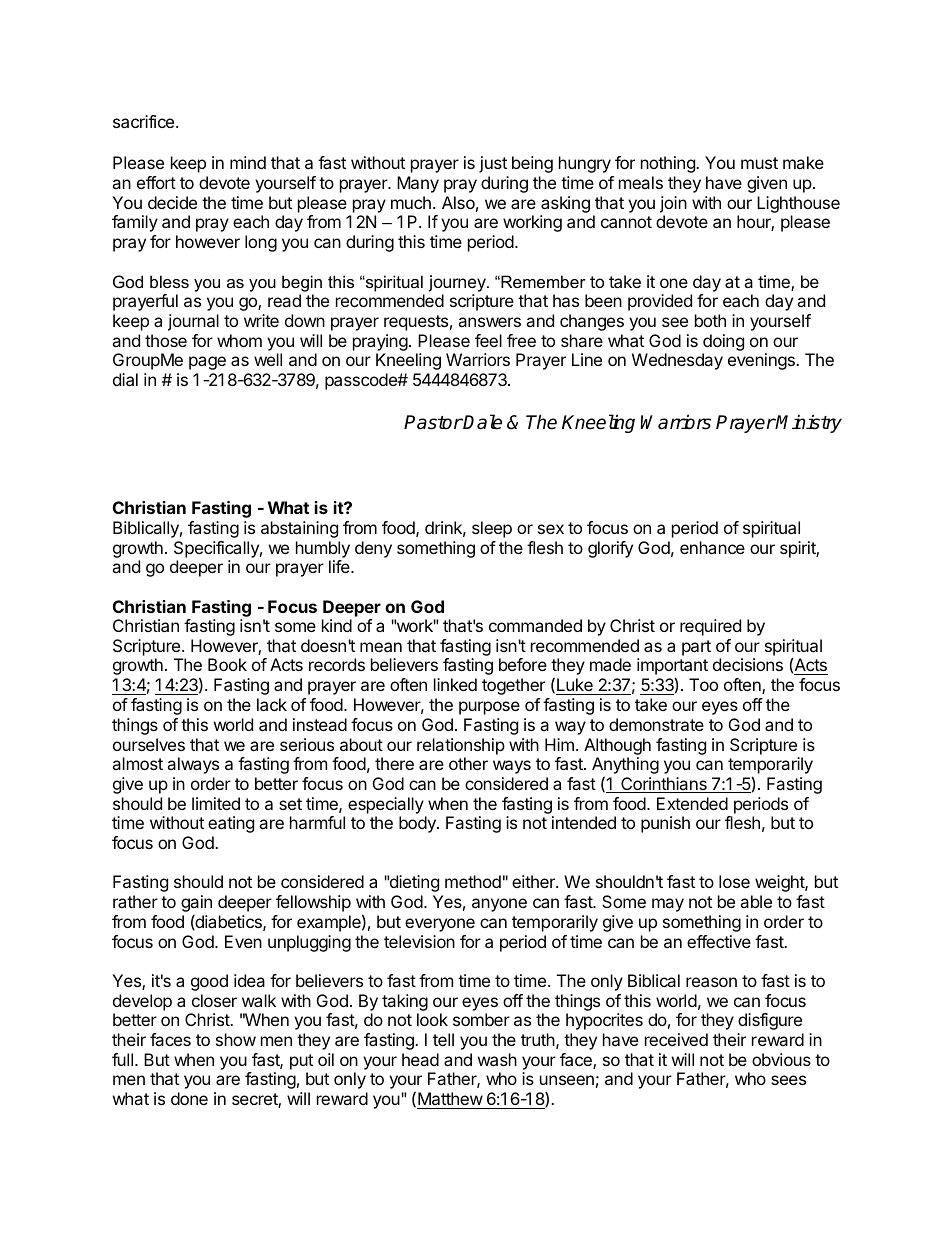  What do you see at coordinates (497, 1059) in the screenshot?
I see `wash` at bounding box center [497, 1059].
